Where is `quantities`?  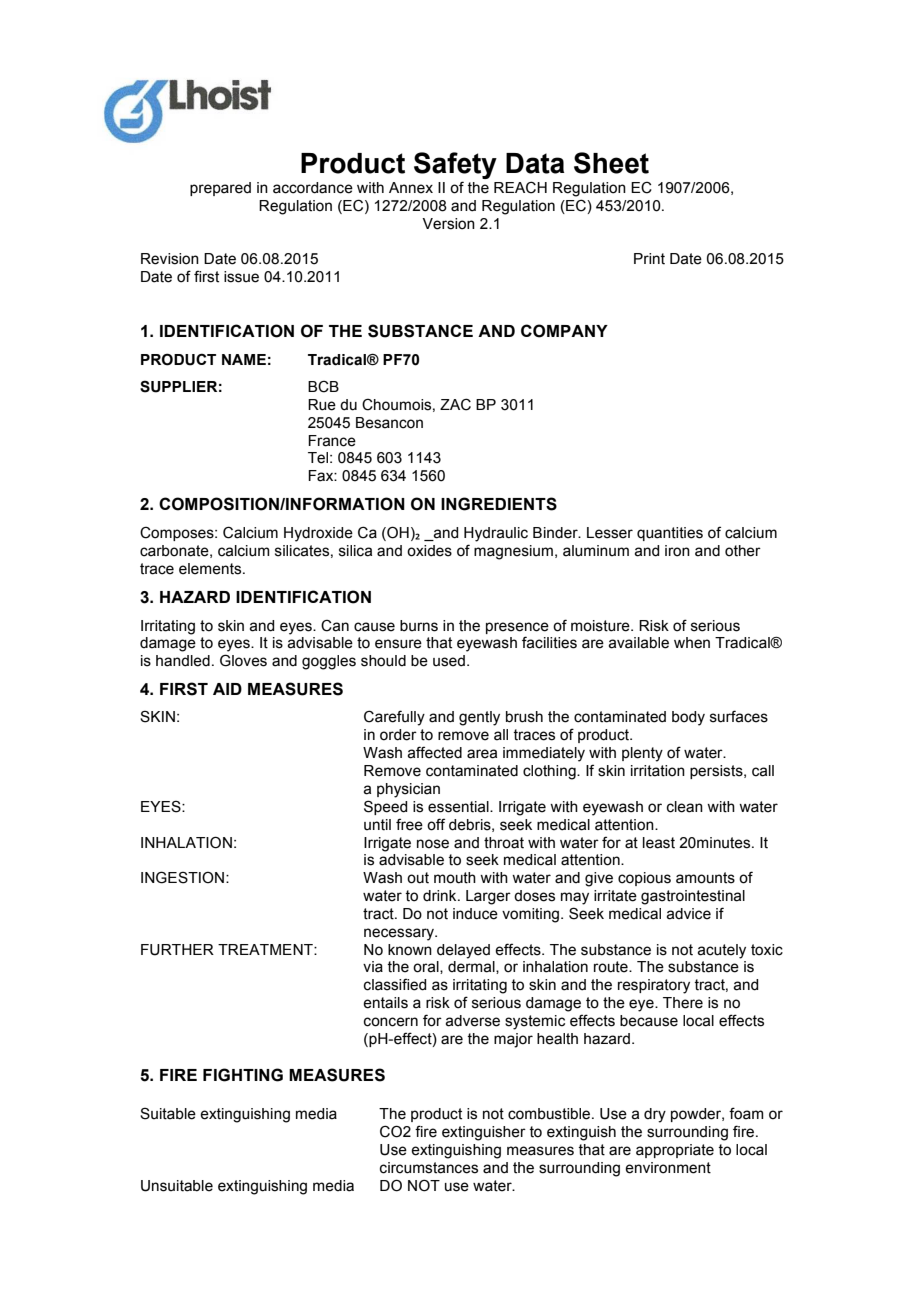 quantities is located at coordinates (670, 534).
